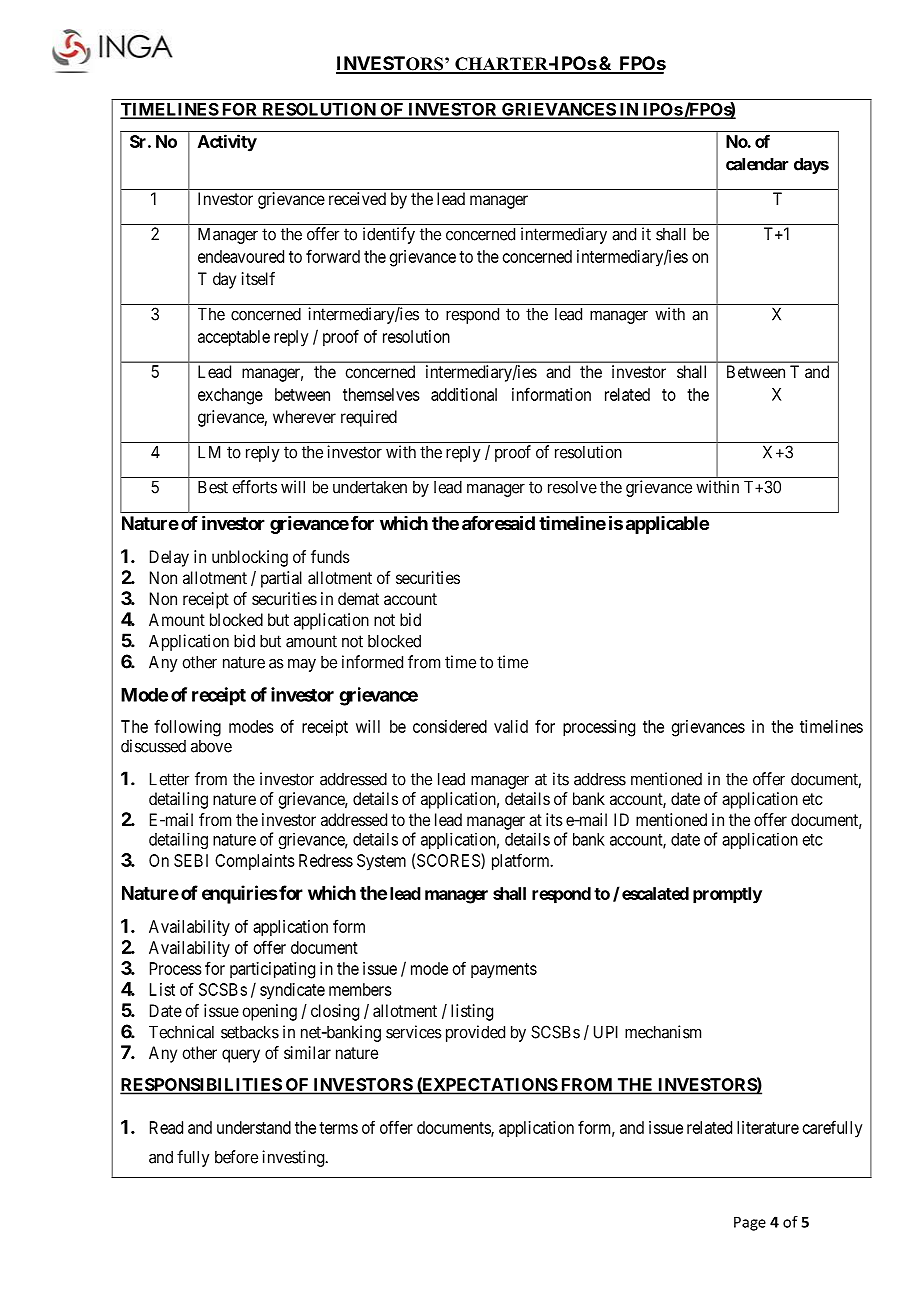 The height and width of the screenshot is (1308, 924). I want to click on Activity, so click(227, 143).
